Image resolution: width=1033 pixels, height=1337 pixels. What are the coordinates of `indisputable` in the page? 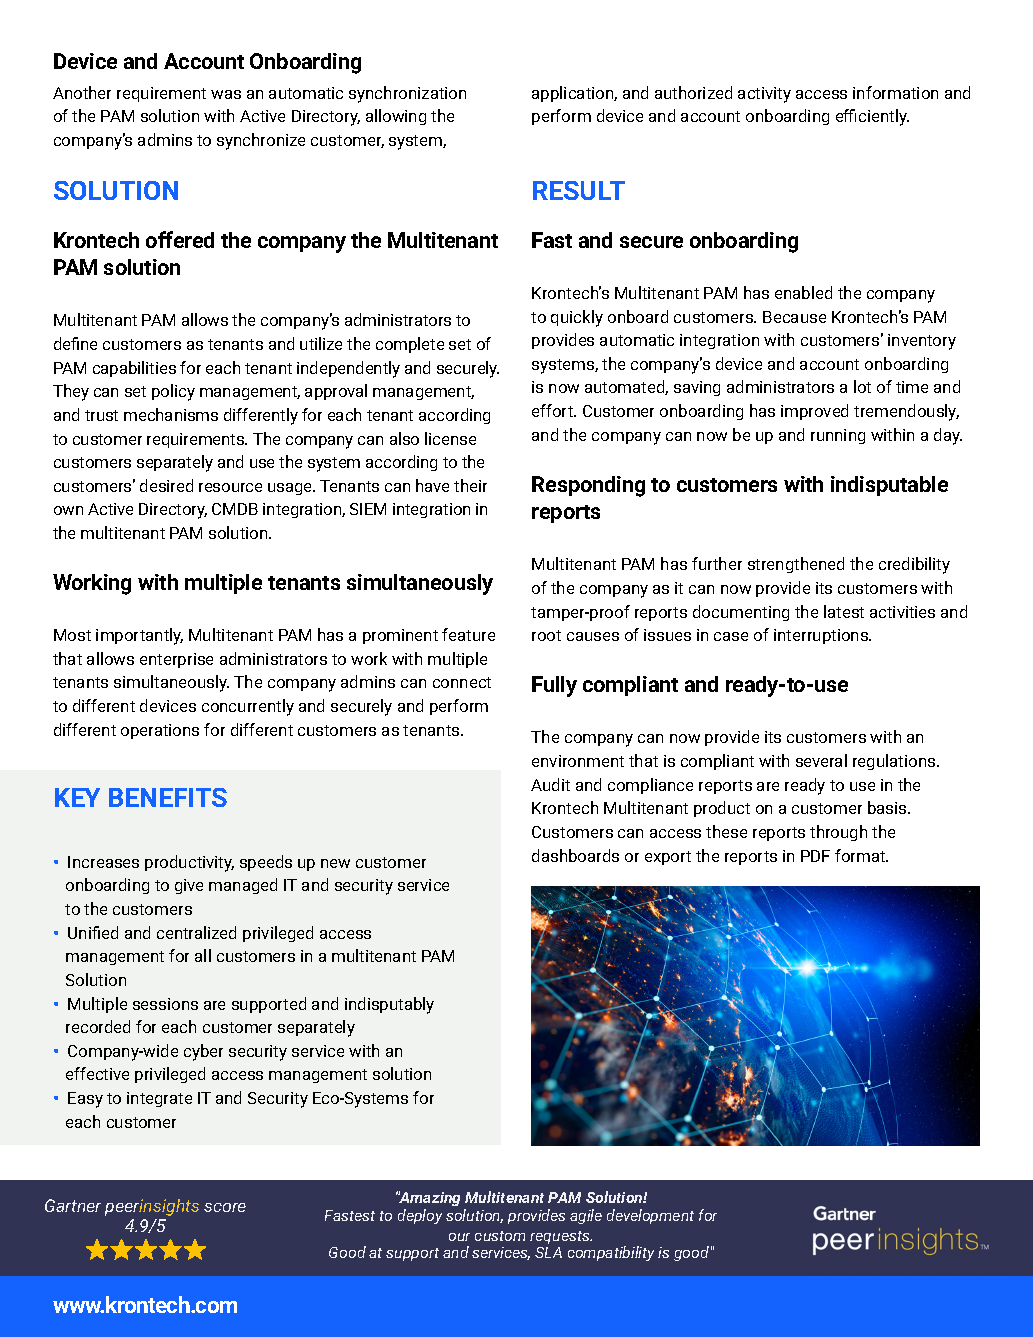 It's located at (889, 486).
